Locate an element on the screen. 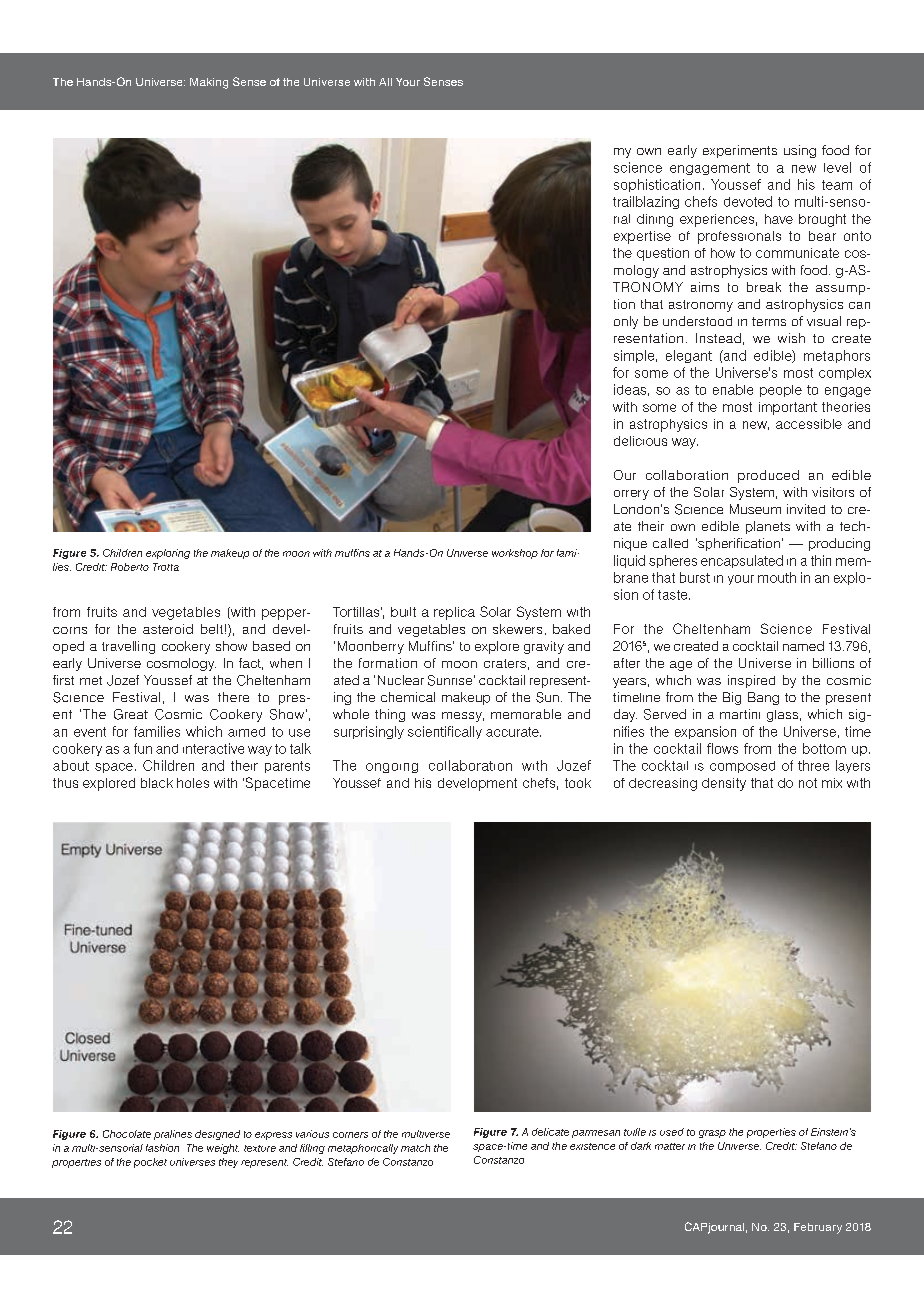 This screenshot has width=924, height=1308. ongoing is located at coordinates (392, 768).
